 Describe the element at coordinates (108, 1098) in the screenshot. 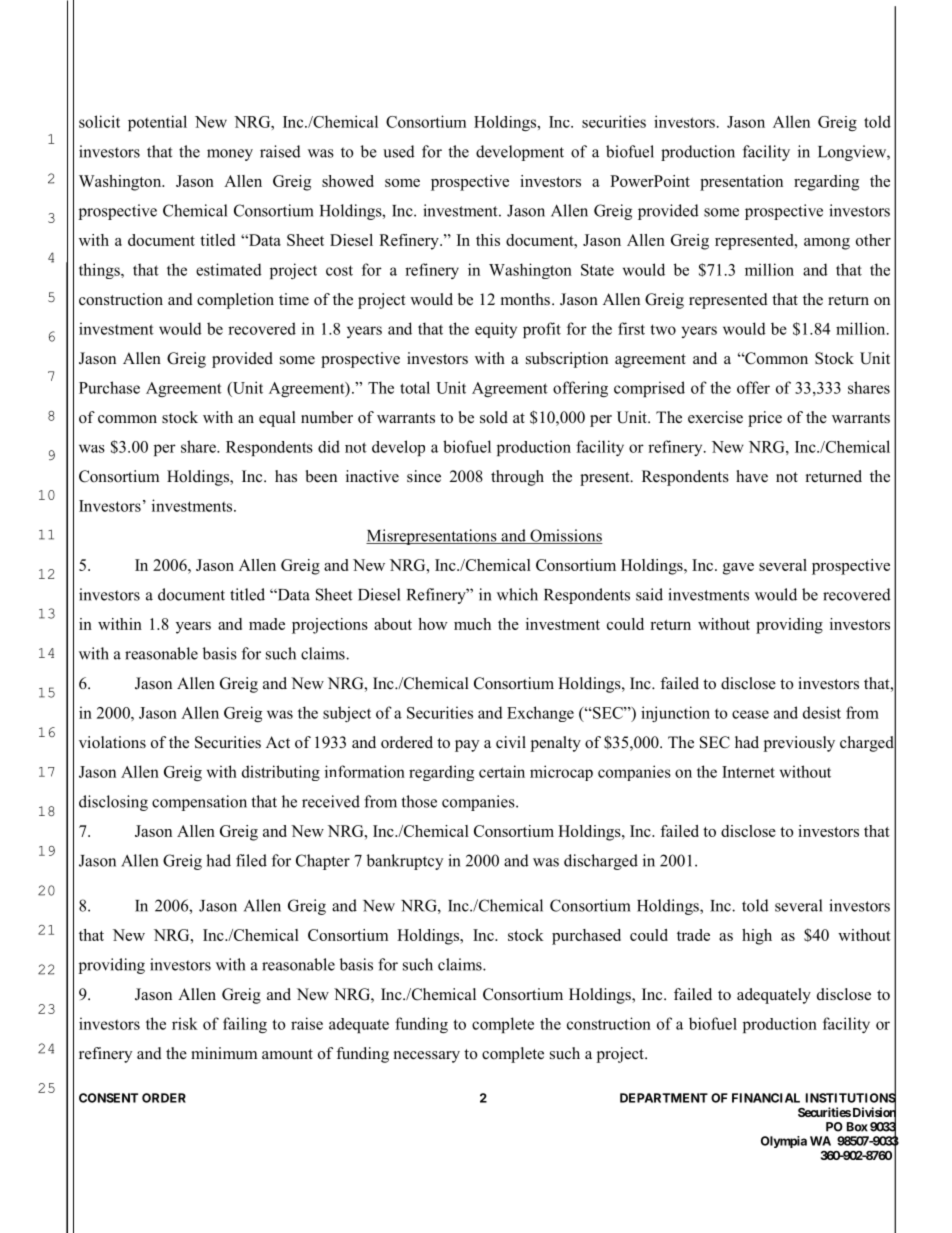

I see `CONSENT` at that location.
